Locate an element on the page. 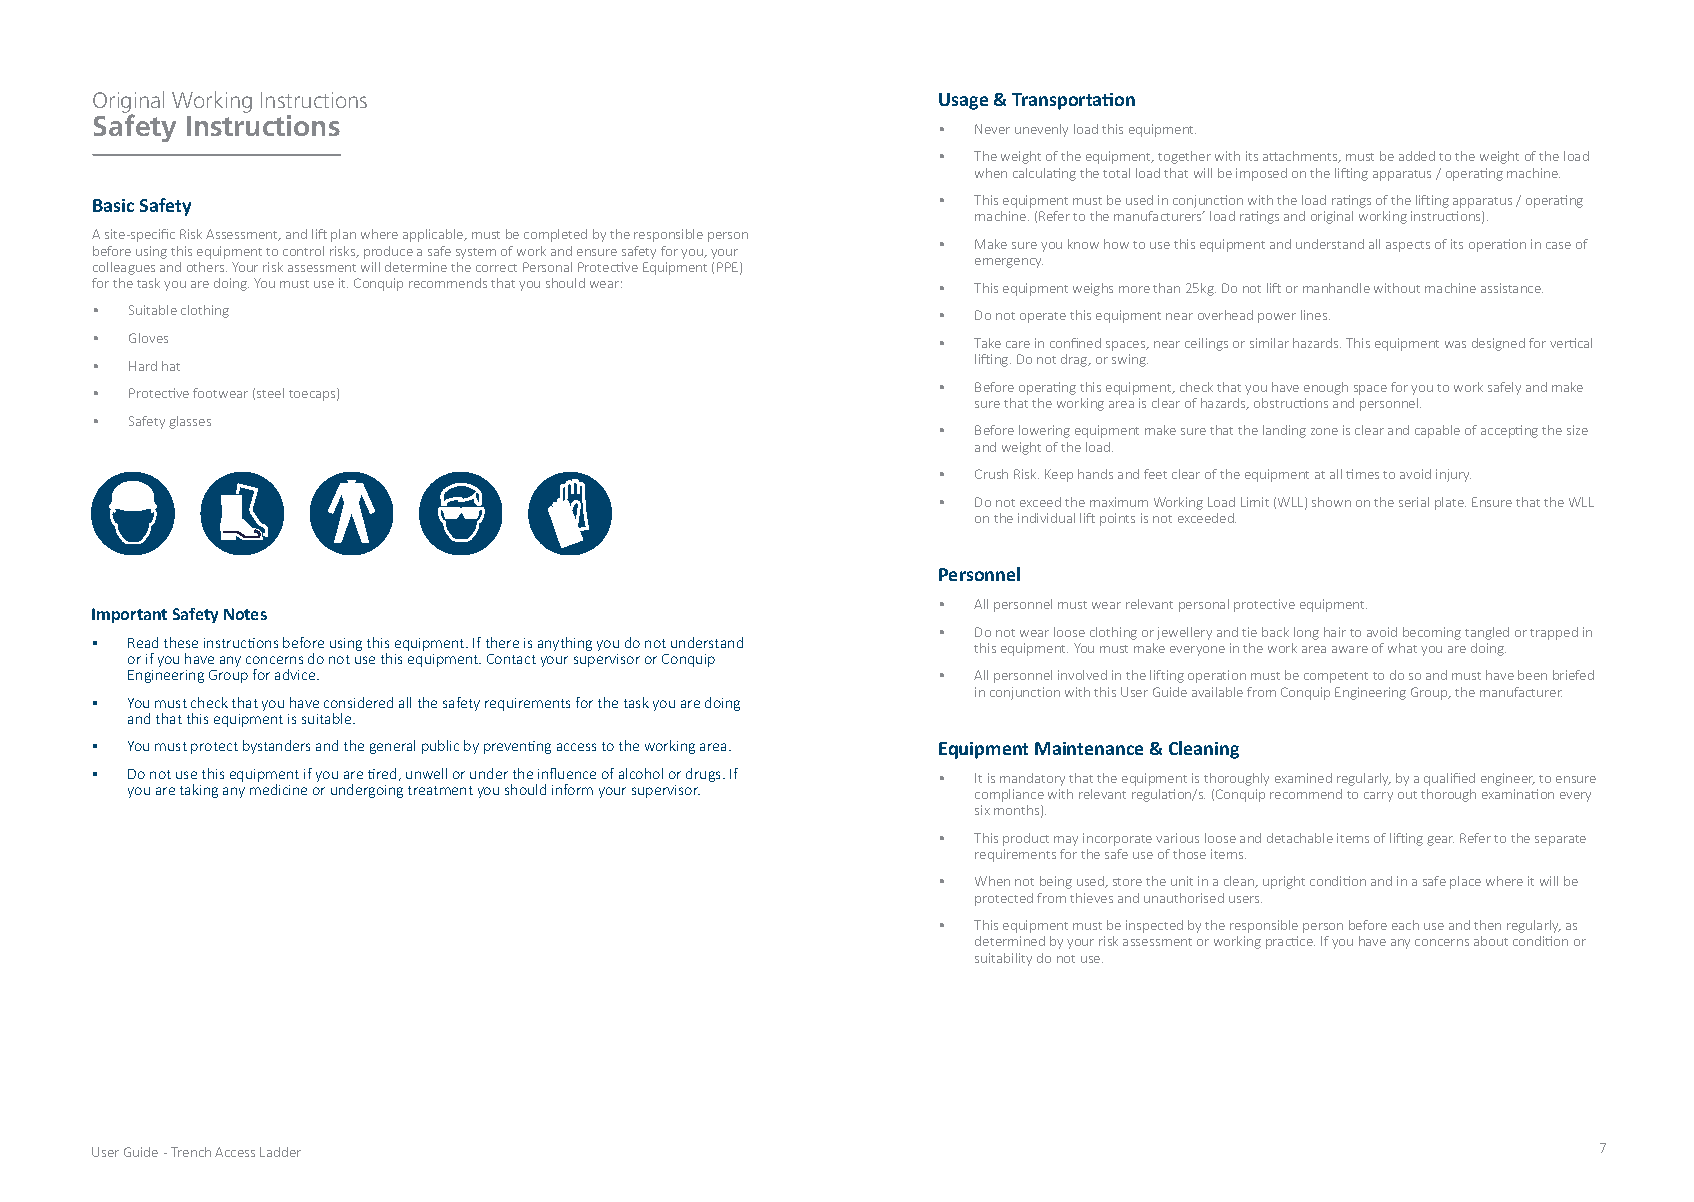  enough is located at coordinates (1326, 388).
